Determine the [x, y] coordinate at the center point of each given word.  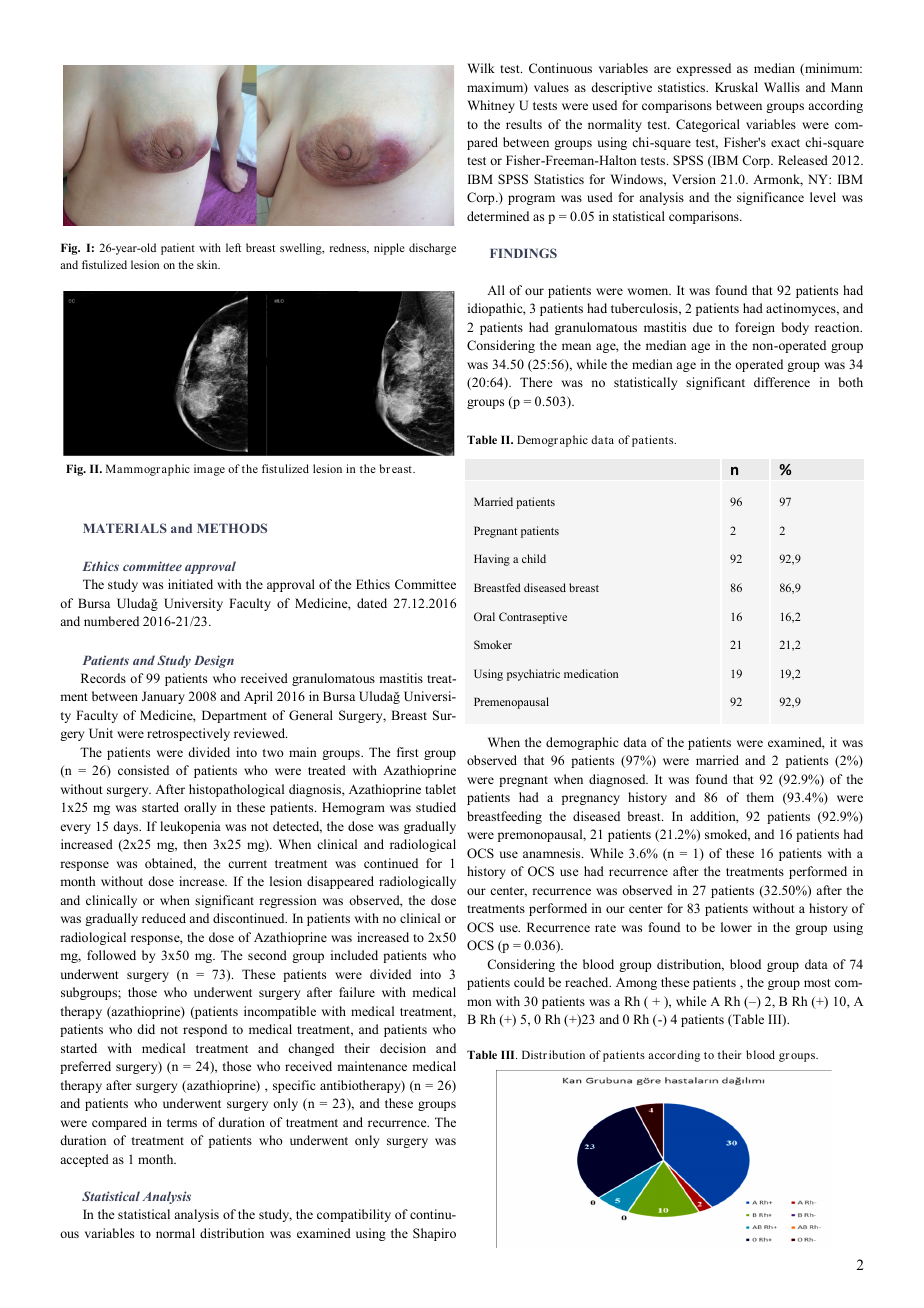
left [233, 247]
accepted [84, 1160]
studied [436, 807]
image [209, 470]
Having [492, 560]
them [760, 797]
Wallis [782, 87]
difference [782, 382]
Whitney [491, 106]
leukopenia [190, 827]
